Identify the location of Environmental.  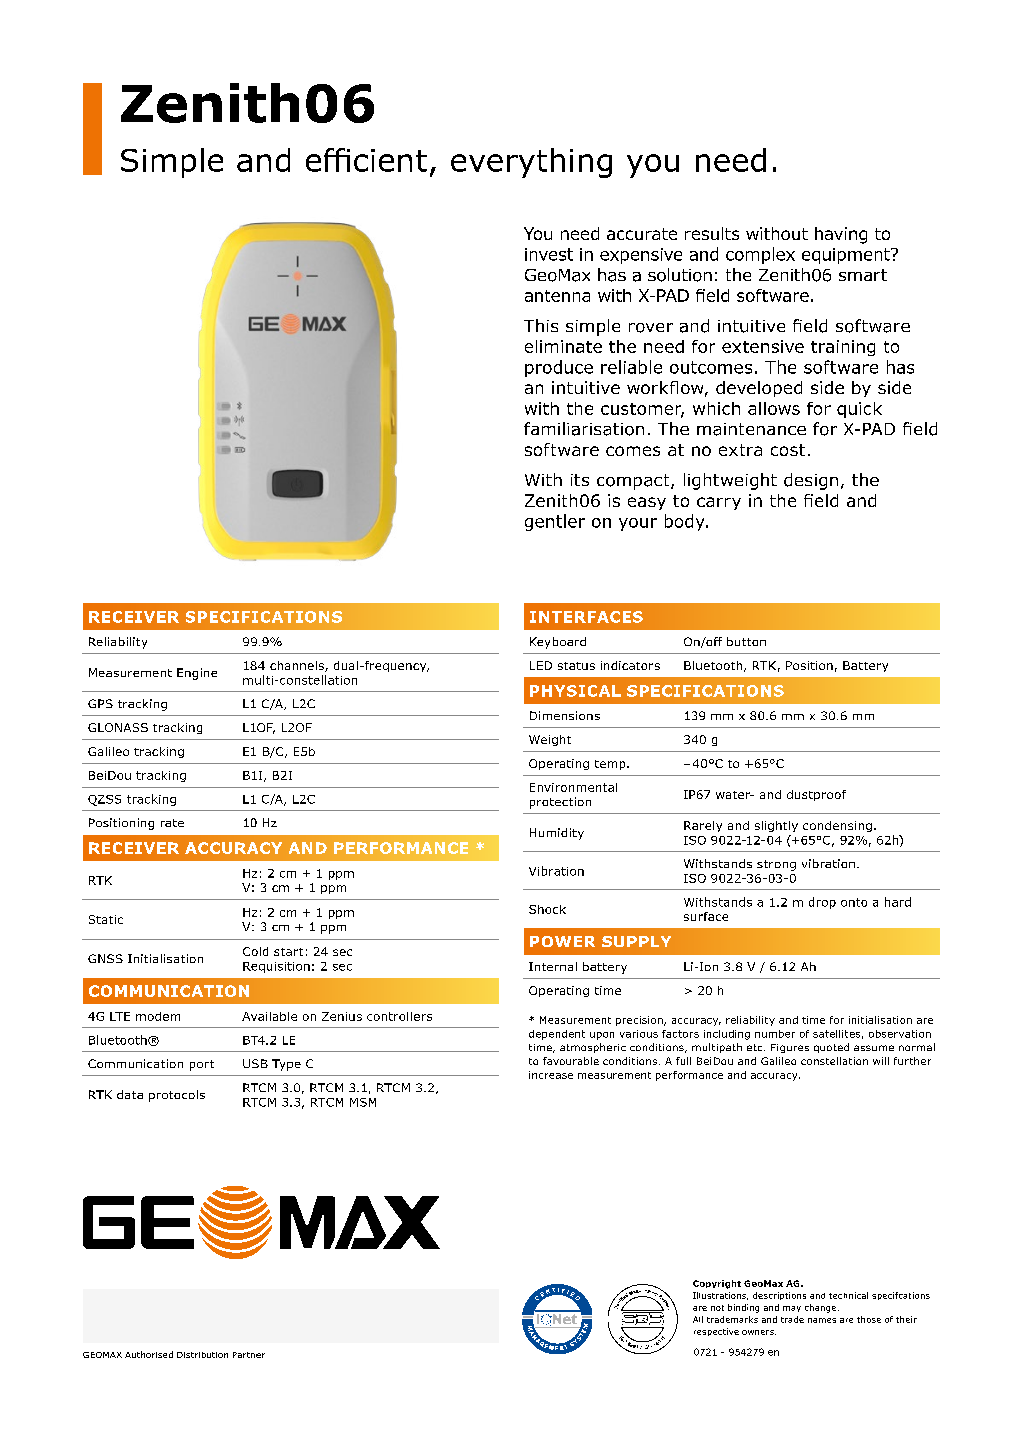
(573, 787).
